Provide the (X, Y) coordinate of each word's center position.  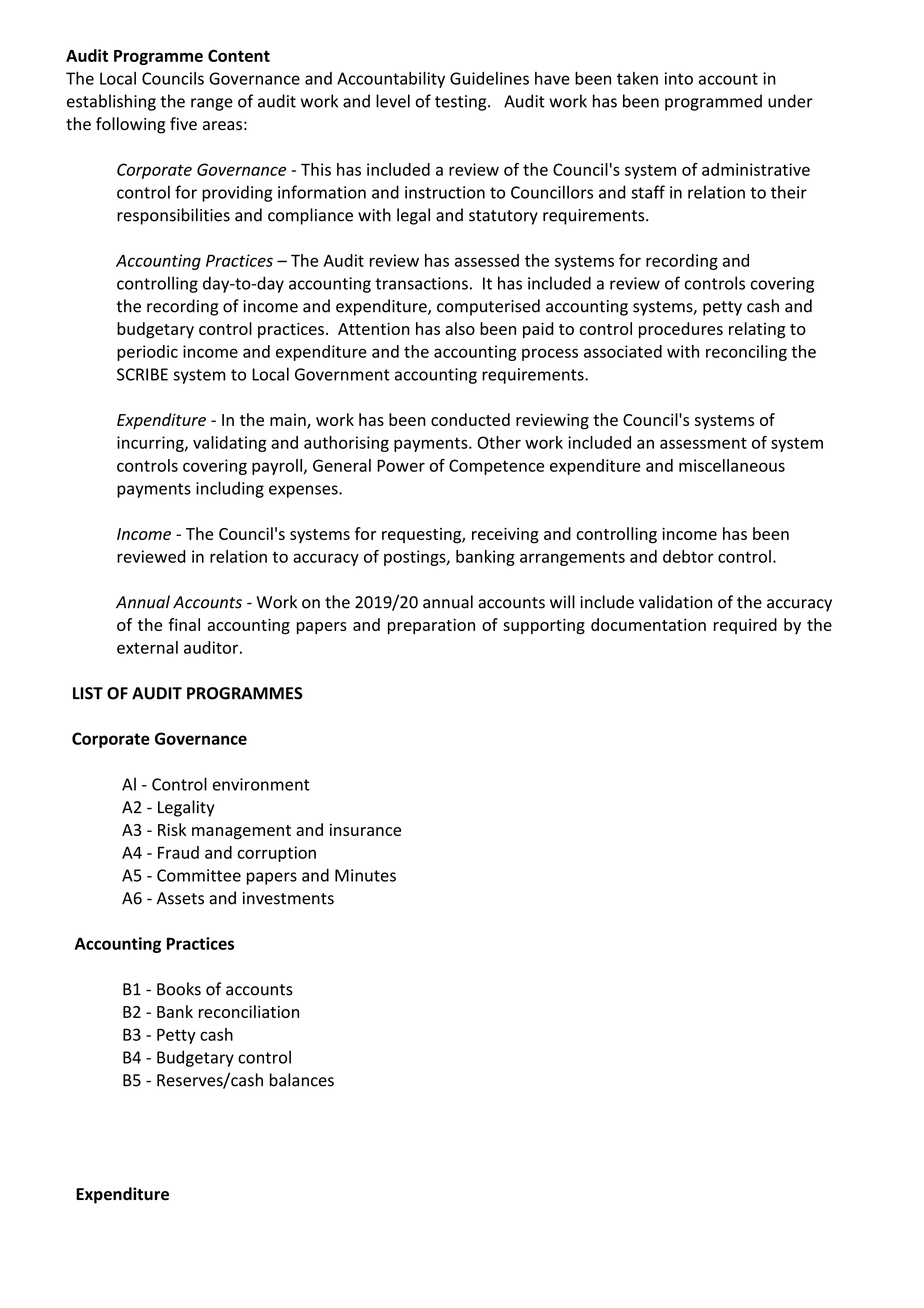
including (230, 489)
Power (401, 465)
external (147, 647)
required (745, 626)
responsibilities (173, 216)
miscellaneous (732, 465)
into (679, 78)
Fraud (178, 852)
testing (462, 103)
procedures (681, 330)
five (183, 124)
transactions (421, 283)
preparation (431, 627)
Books (179, 989)
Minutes (365, 875)
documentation (648, 624)
